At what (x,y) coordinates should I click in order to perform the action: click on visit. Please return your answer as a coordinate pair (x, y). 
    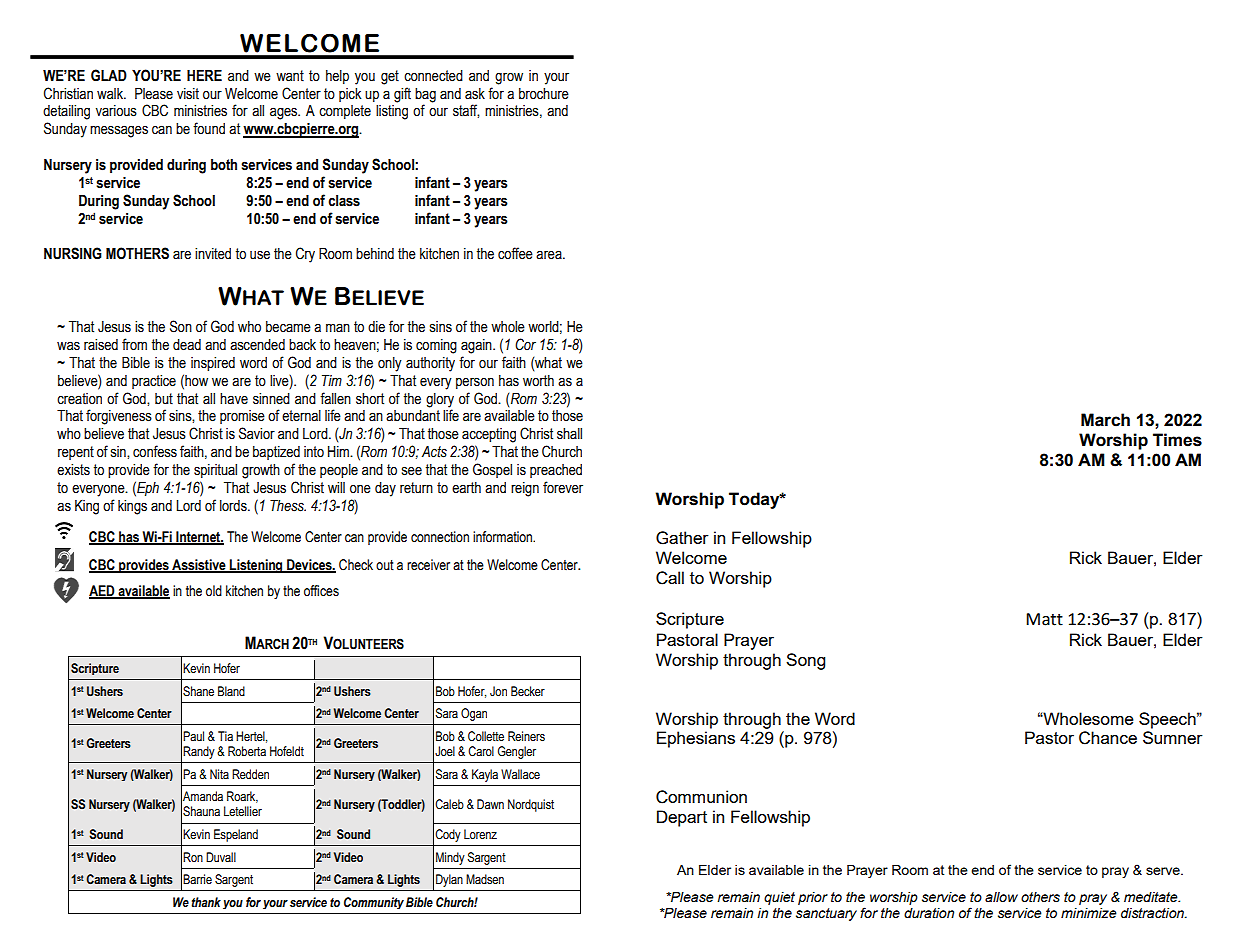
    Looking at the image, I should click on (188, 94).
